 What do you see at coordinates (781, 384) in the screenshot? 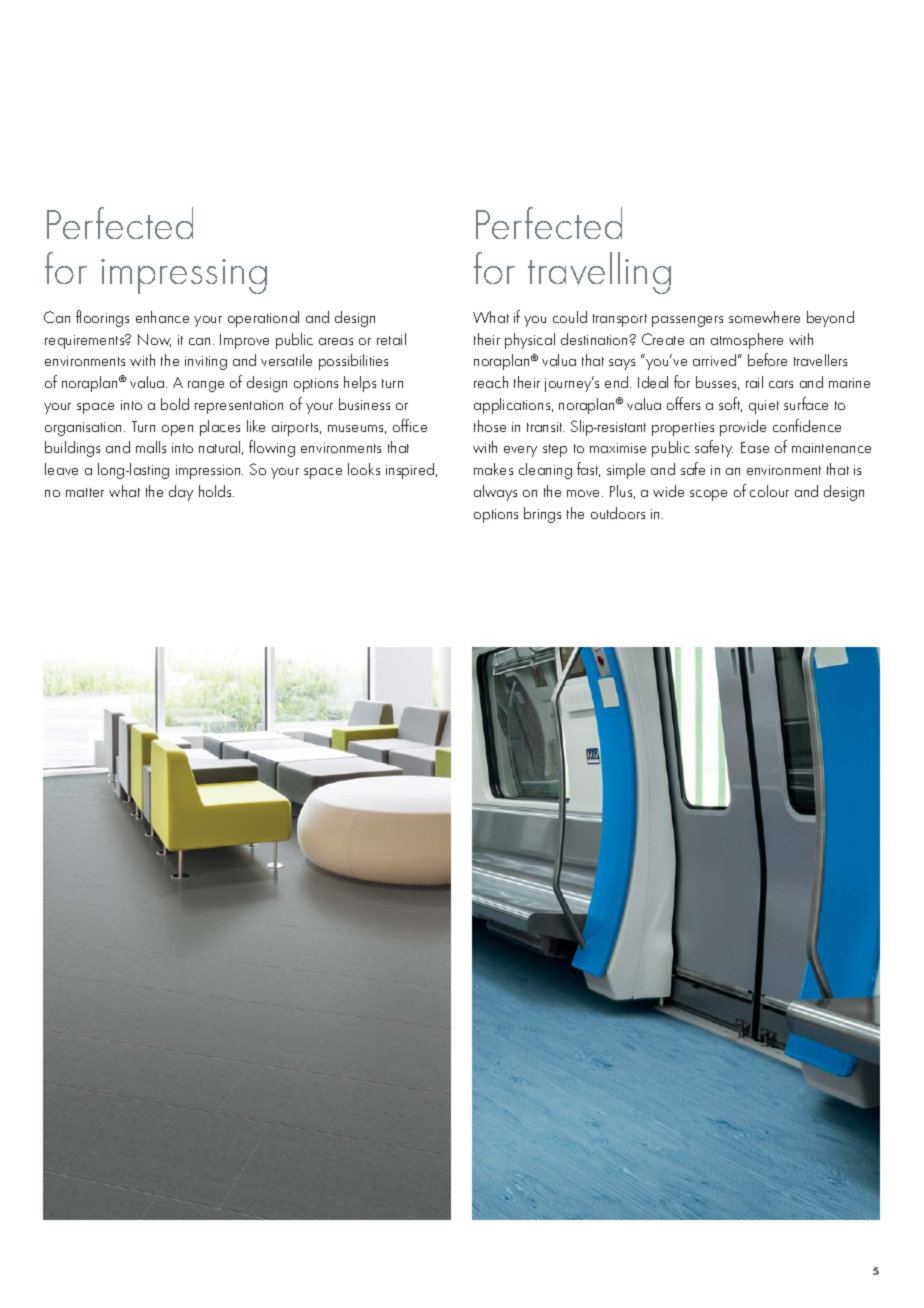
I see `cars` at bounding box center [781, 384].
